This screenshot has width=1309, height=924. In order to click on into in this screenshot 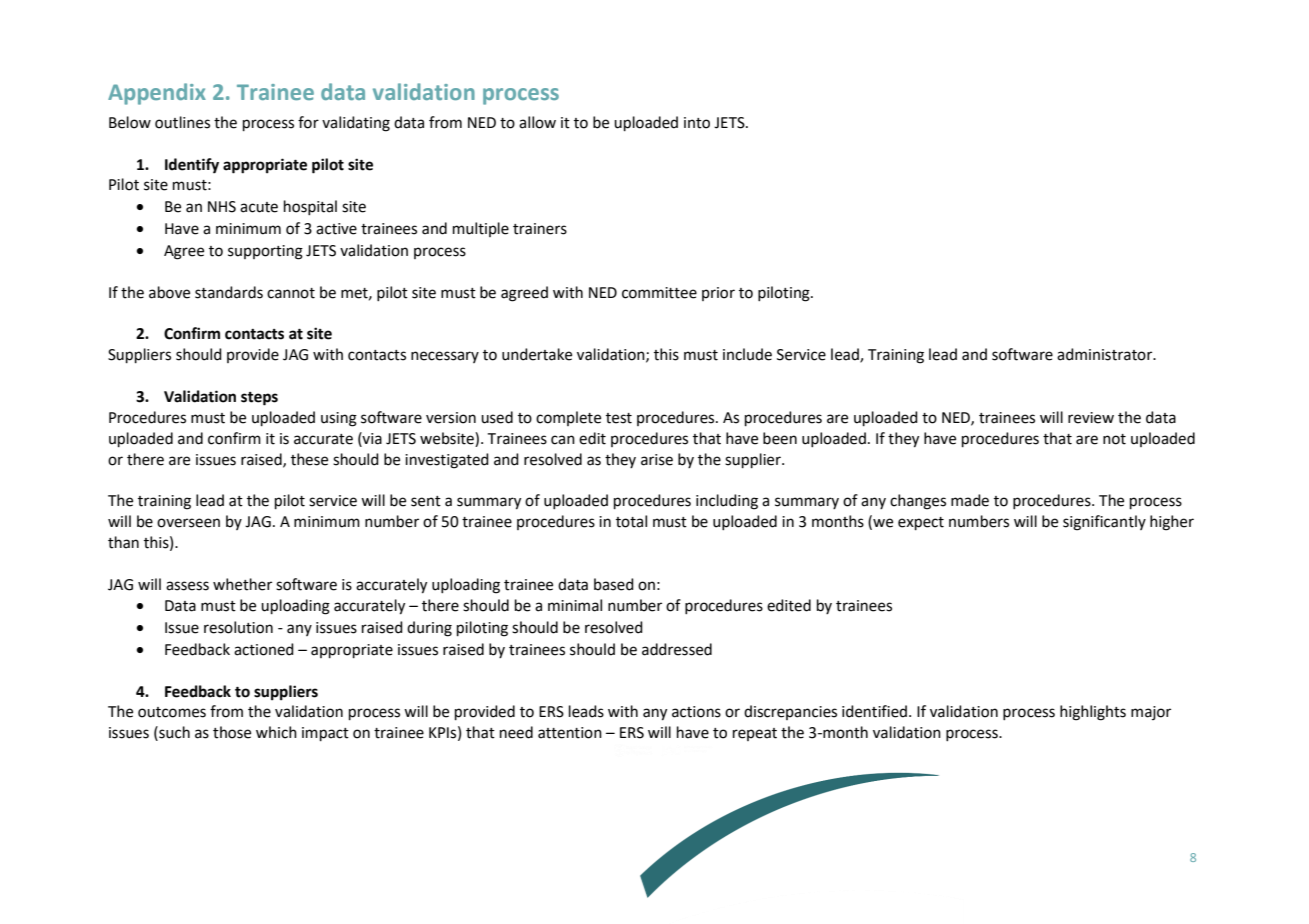, I will do `click(697, 123)`.
